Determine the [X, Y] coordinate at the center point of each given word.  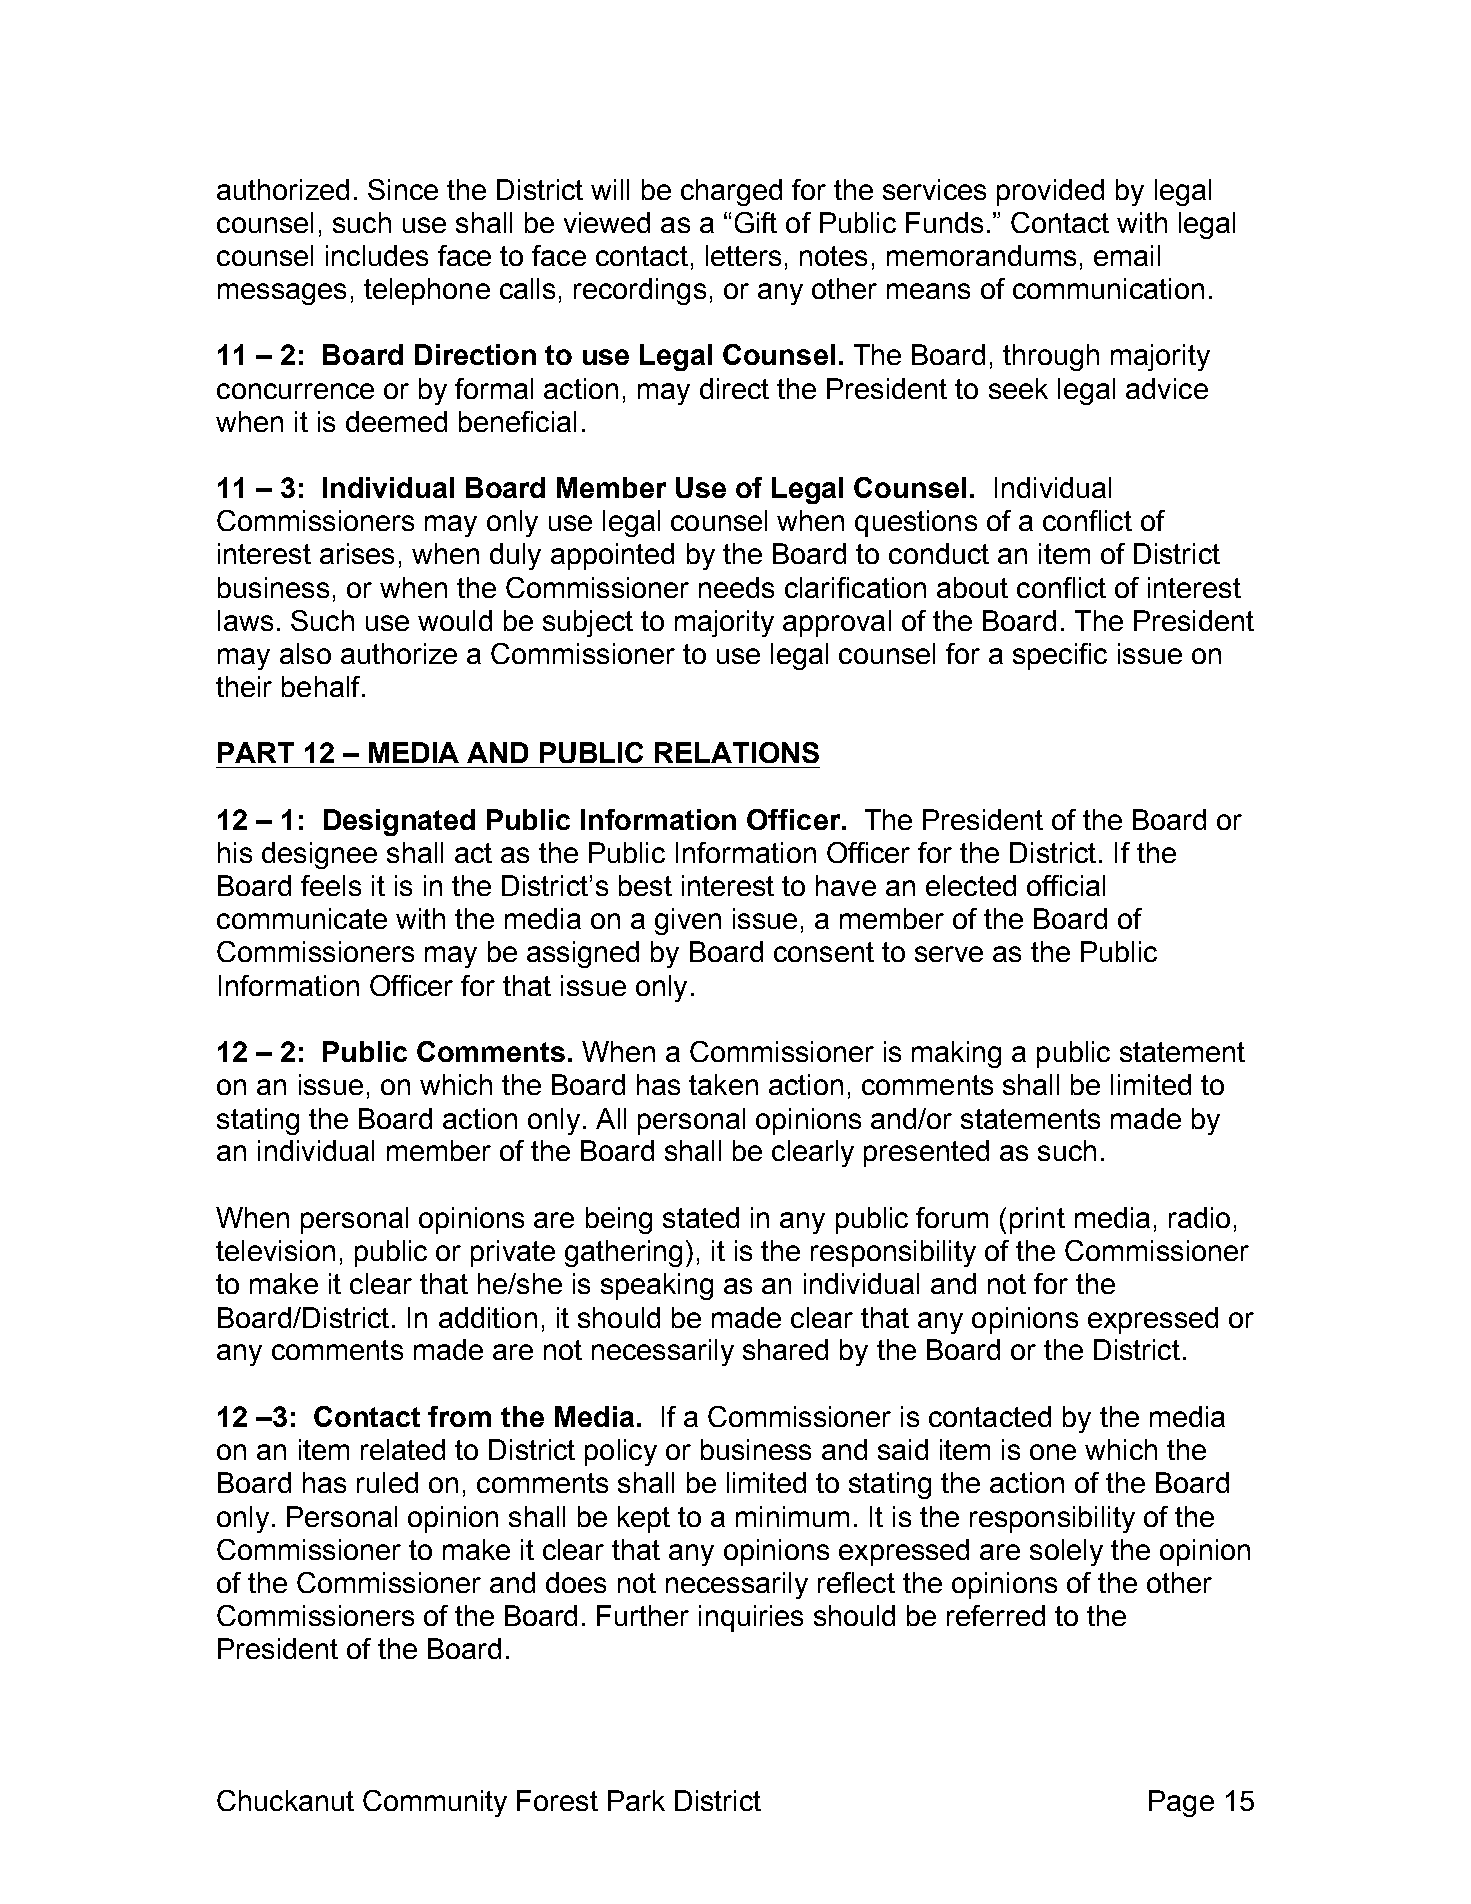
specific [1060, 656]
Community [435, 1803]
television [275, 1250]
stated [701, 1217]
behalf [322, 686]
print [1037, 1220]
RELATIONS [737, 752]
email [1127, 255]
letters [743, 255]
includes [377, 255]
